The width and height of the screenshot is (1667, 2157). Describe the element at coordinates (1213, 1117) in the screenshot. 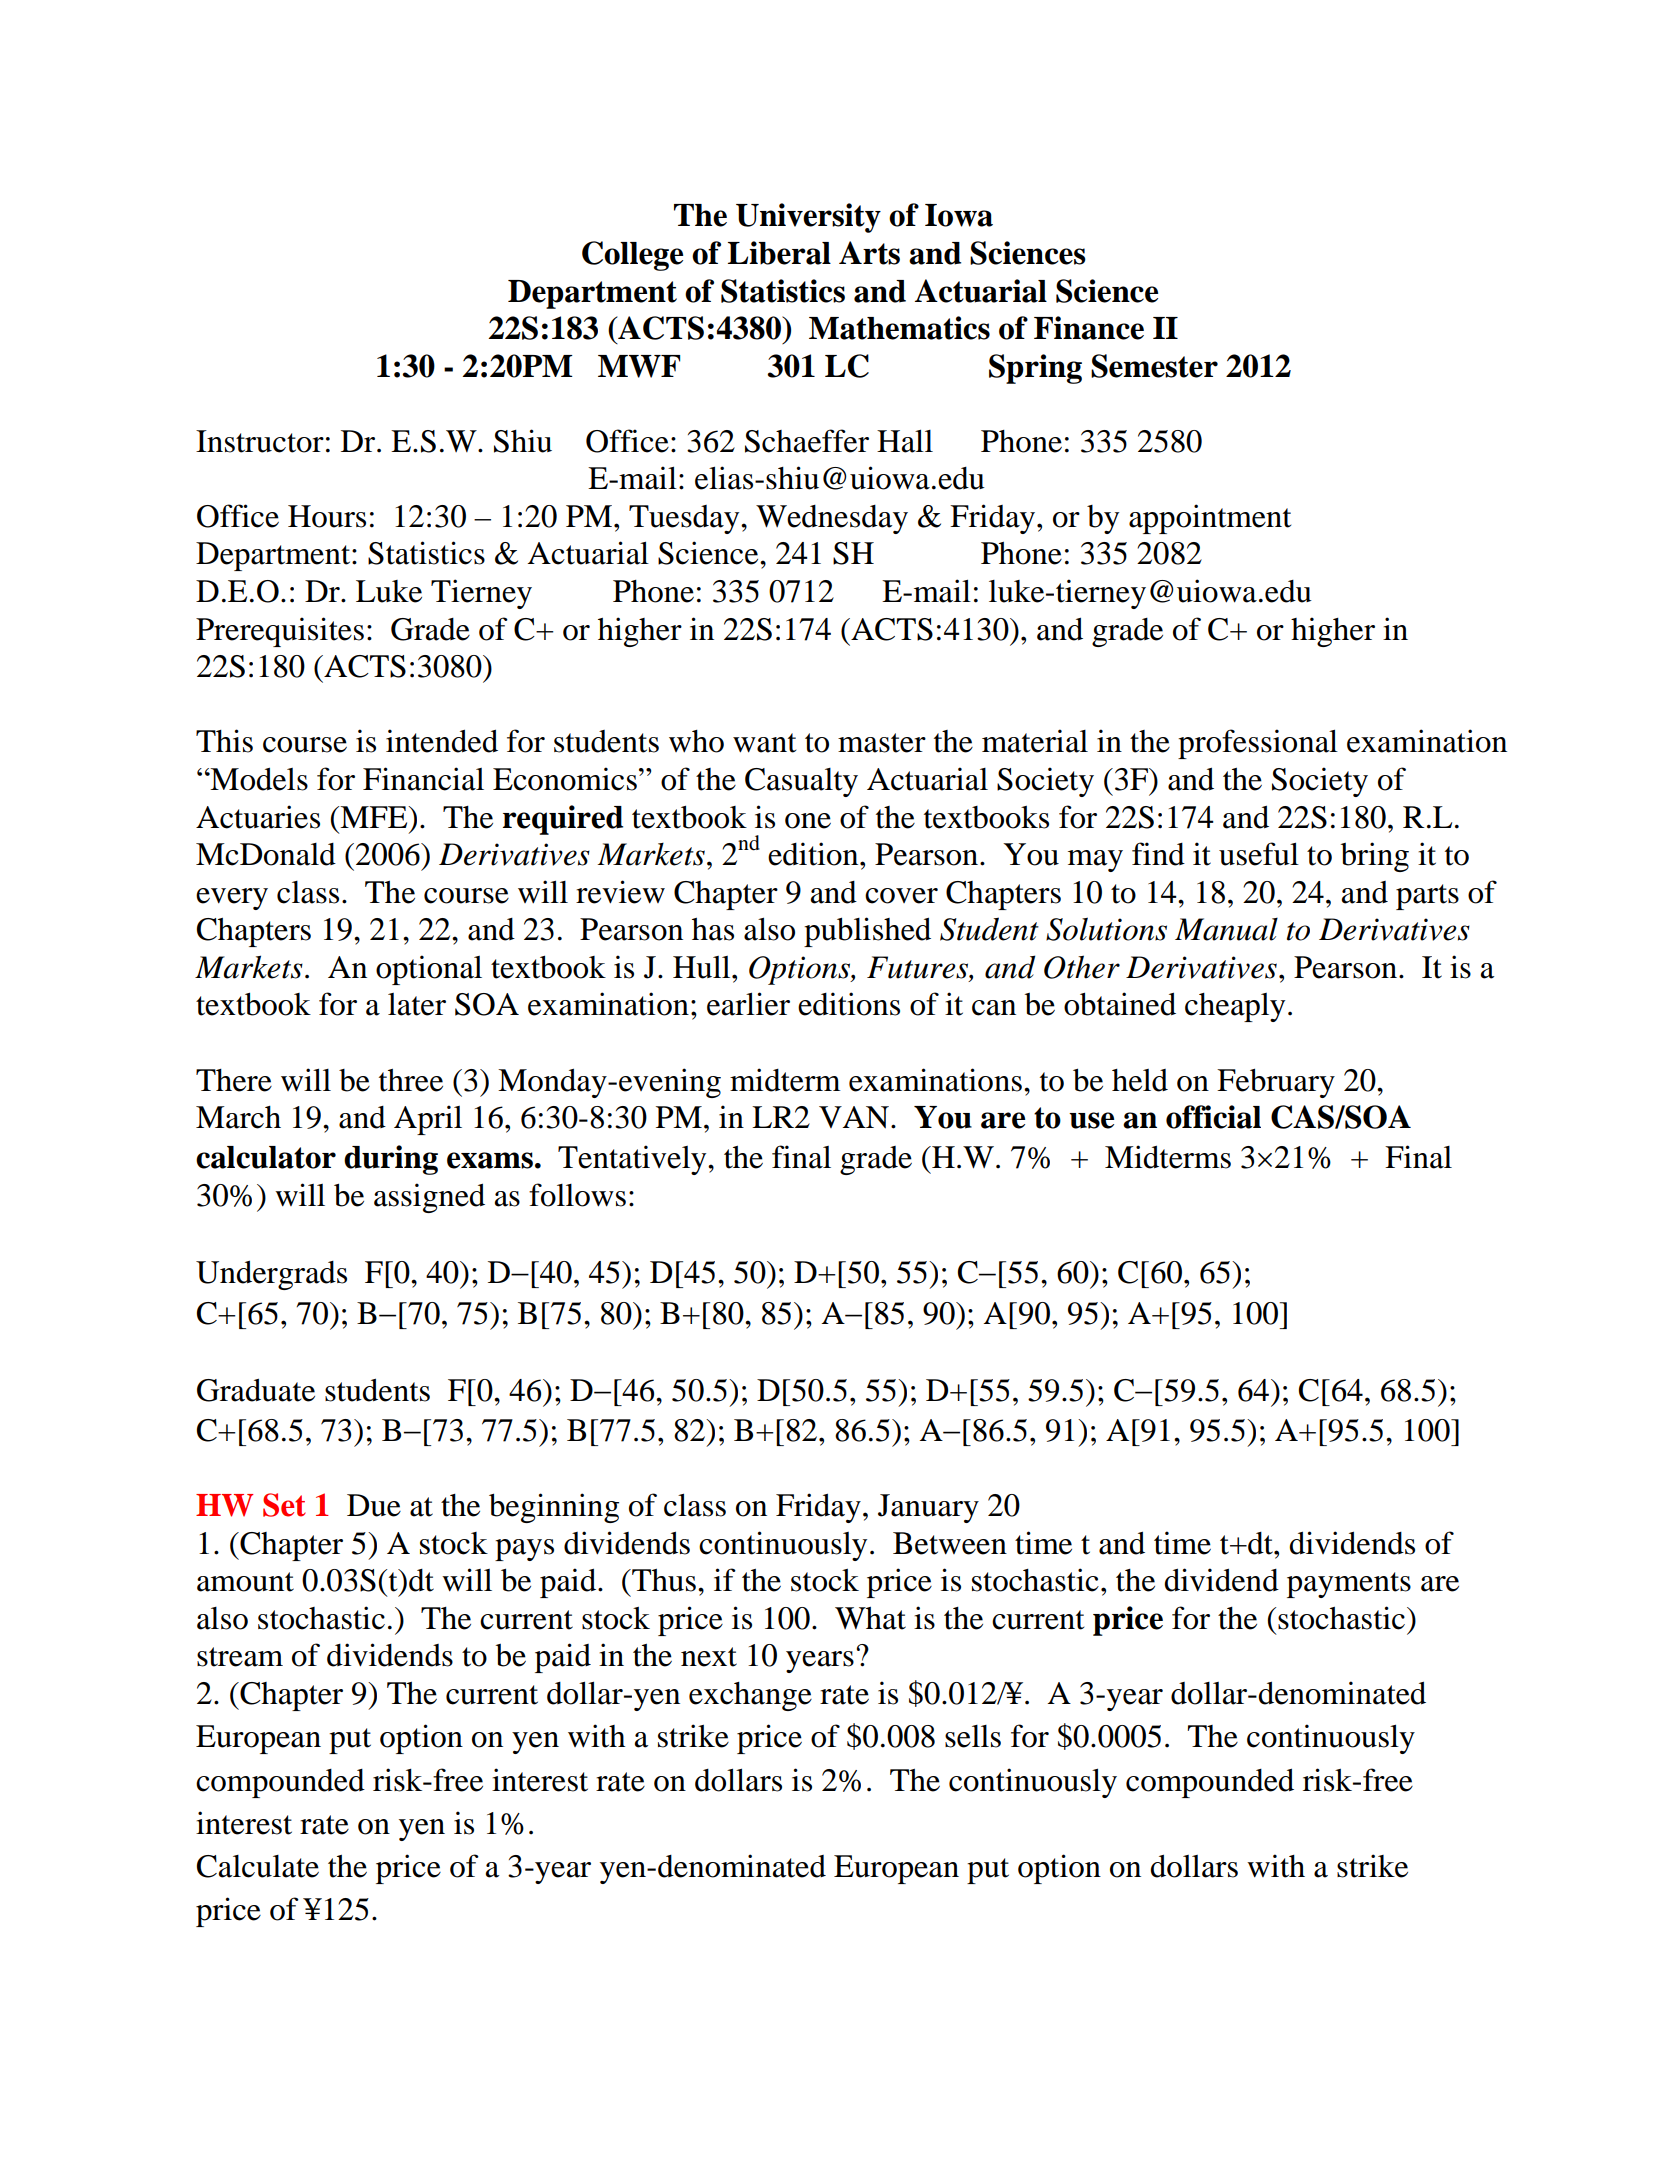

I see `official` at that location.
